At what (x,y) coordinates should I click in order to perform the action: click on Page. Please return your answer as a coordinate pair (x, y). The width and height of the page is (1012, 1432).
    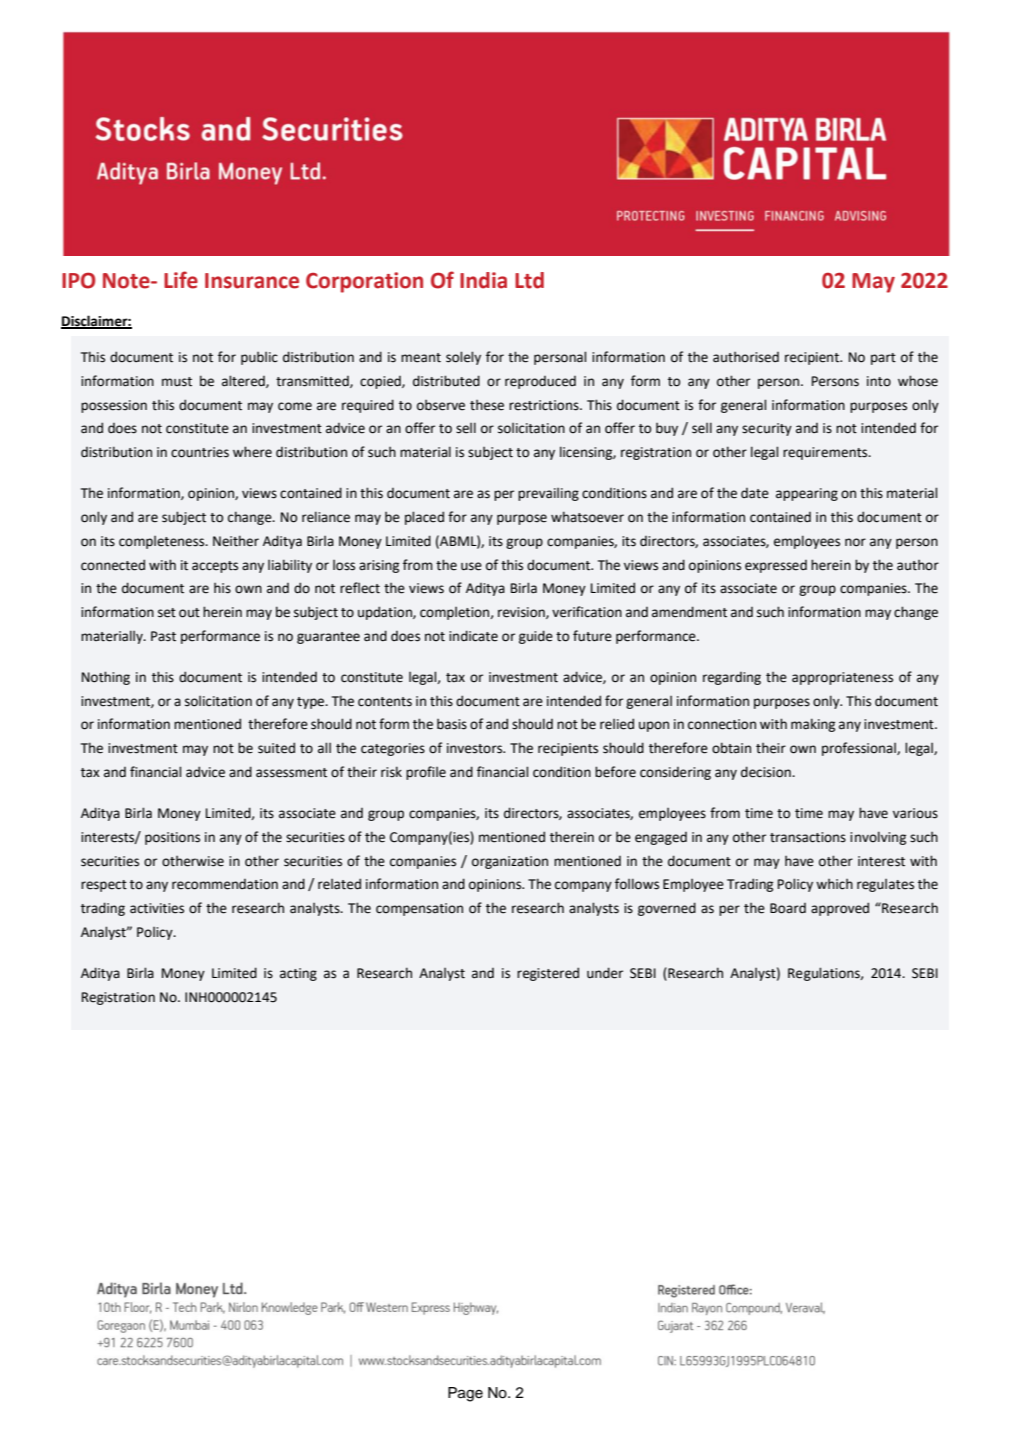
    Looking at the image, I should click on (465, 1394).
